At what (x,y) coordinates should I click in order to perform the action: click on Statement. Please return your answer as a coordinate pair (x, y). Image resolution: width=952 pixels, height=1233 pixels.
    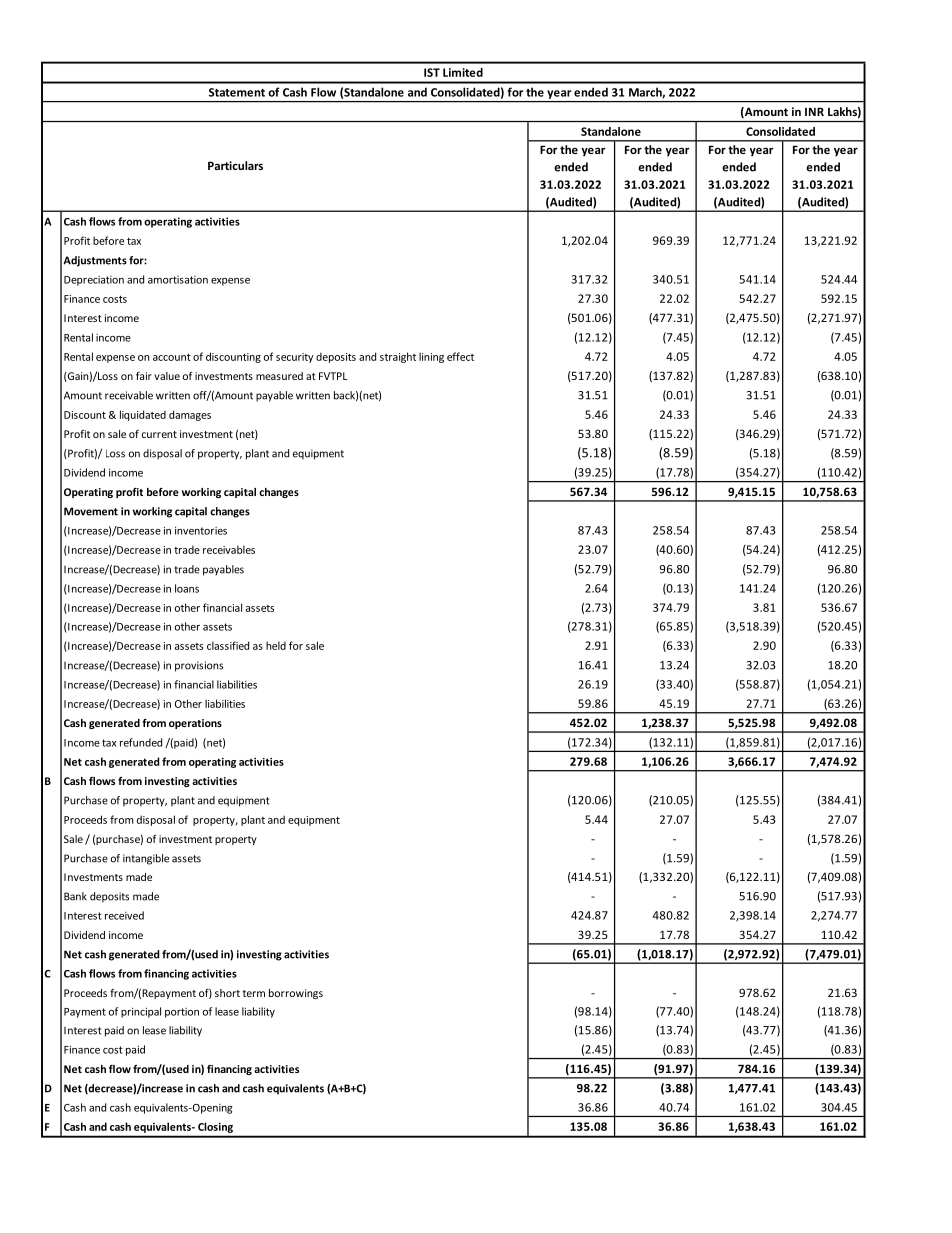
    Looking at the image, I should click on (237, 92).
